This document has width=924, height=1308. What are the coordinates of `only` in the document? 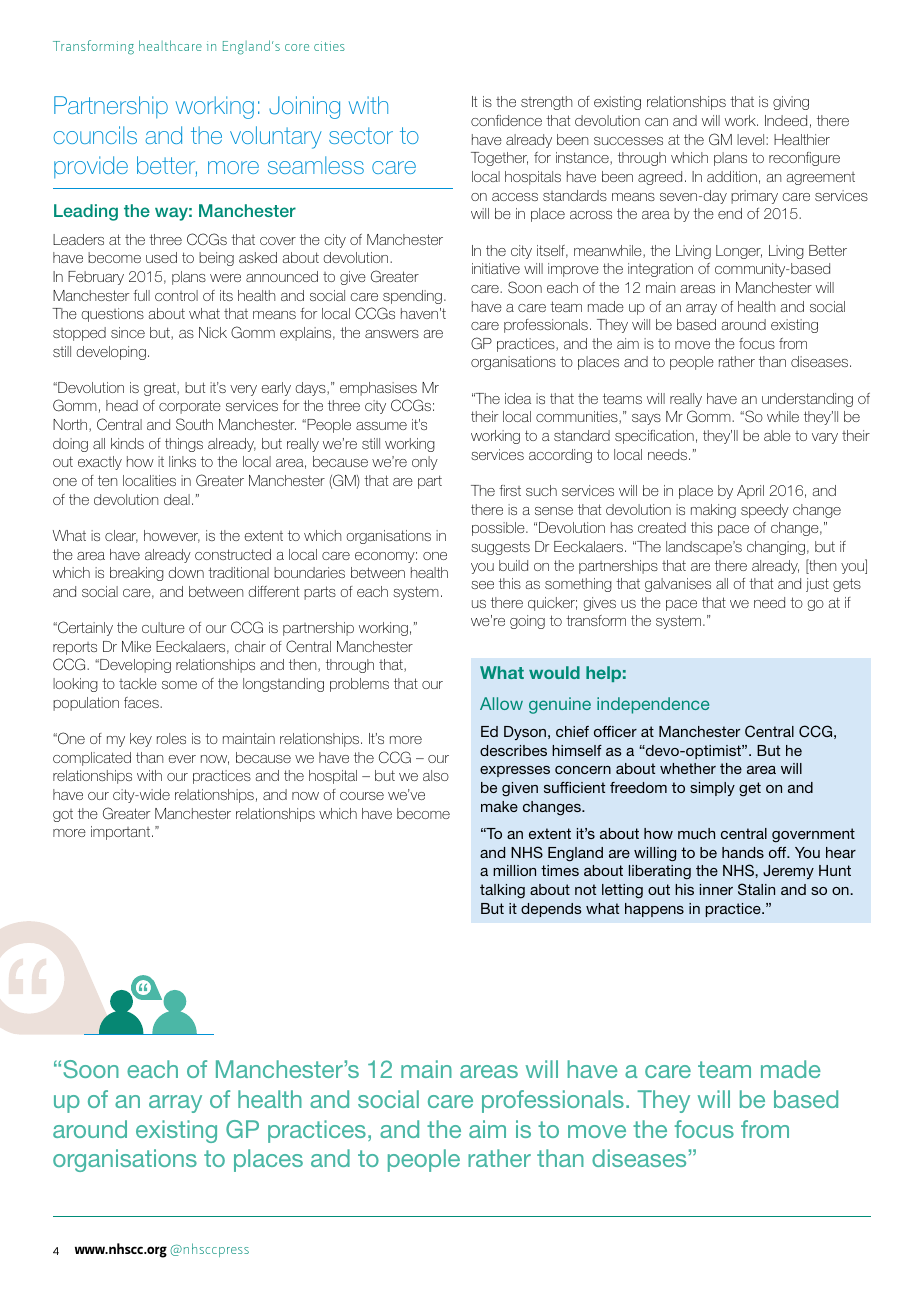 It's located at (425, 463).
